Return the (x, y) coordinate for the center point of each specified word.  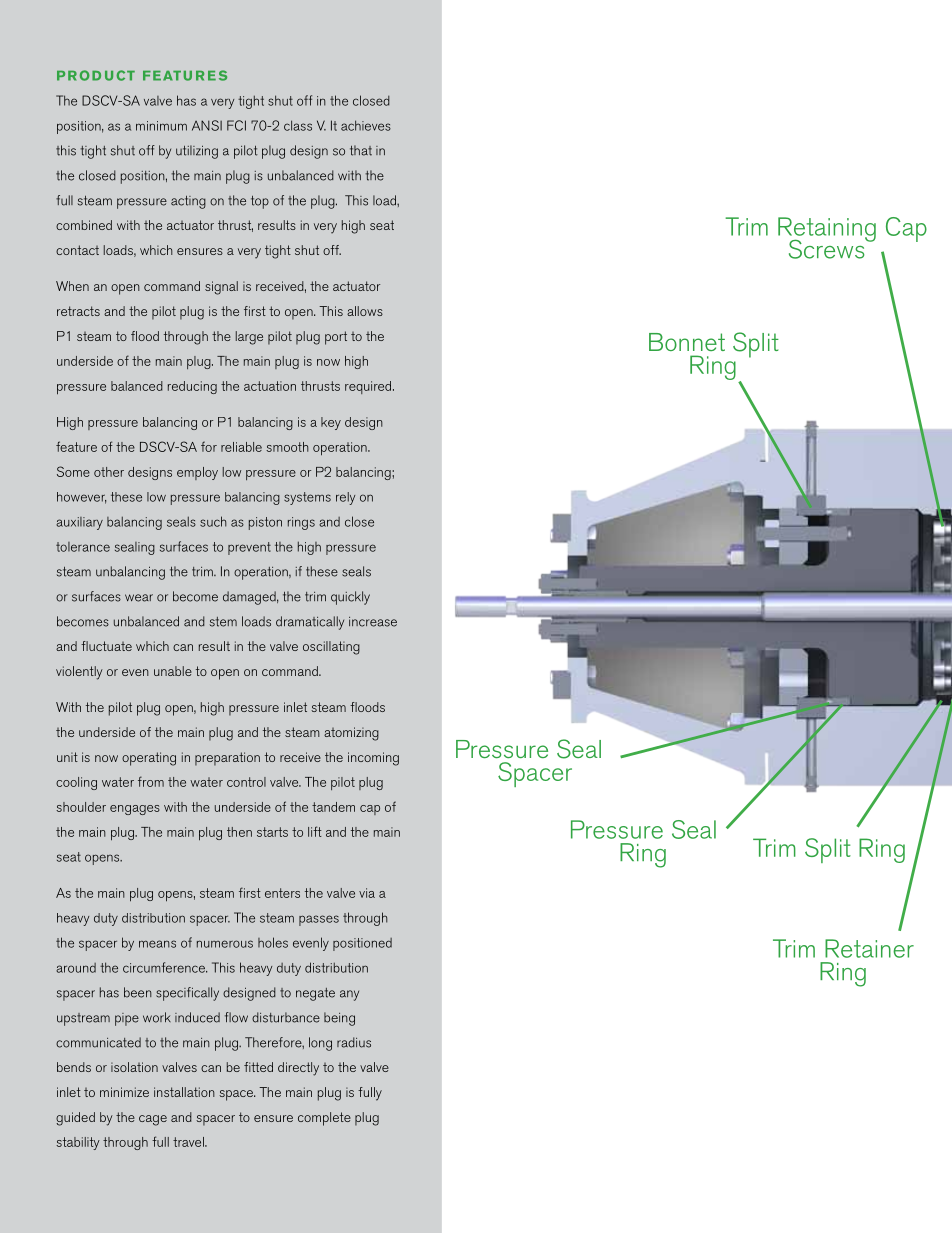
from (151, 781)
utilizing (197, 152)
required (369, 387)
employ (197, 473)
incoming (373, 759)
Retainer (869, 948)
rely (345, 498)
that (361, 150)
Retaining (827, 230)
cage (153, 1120)
